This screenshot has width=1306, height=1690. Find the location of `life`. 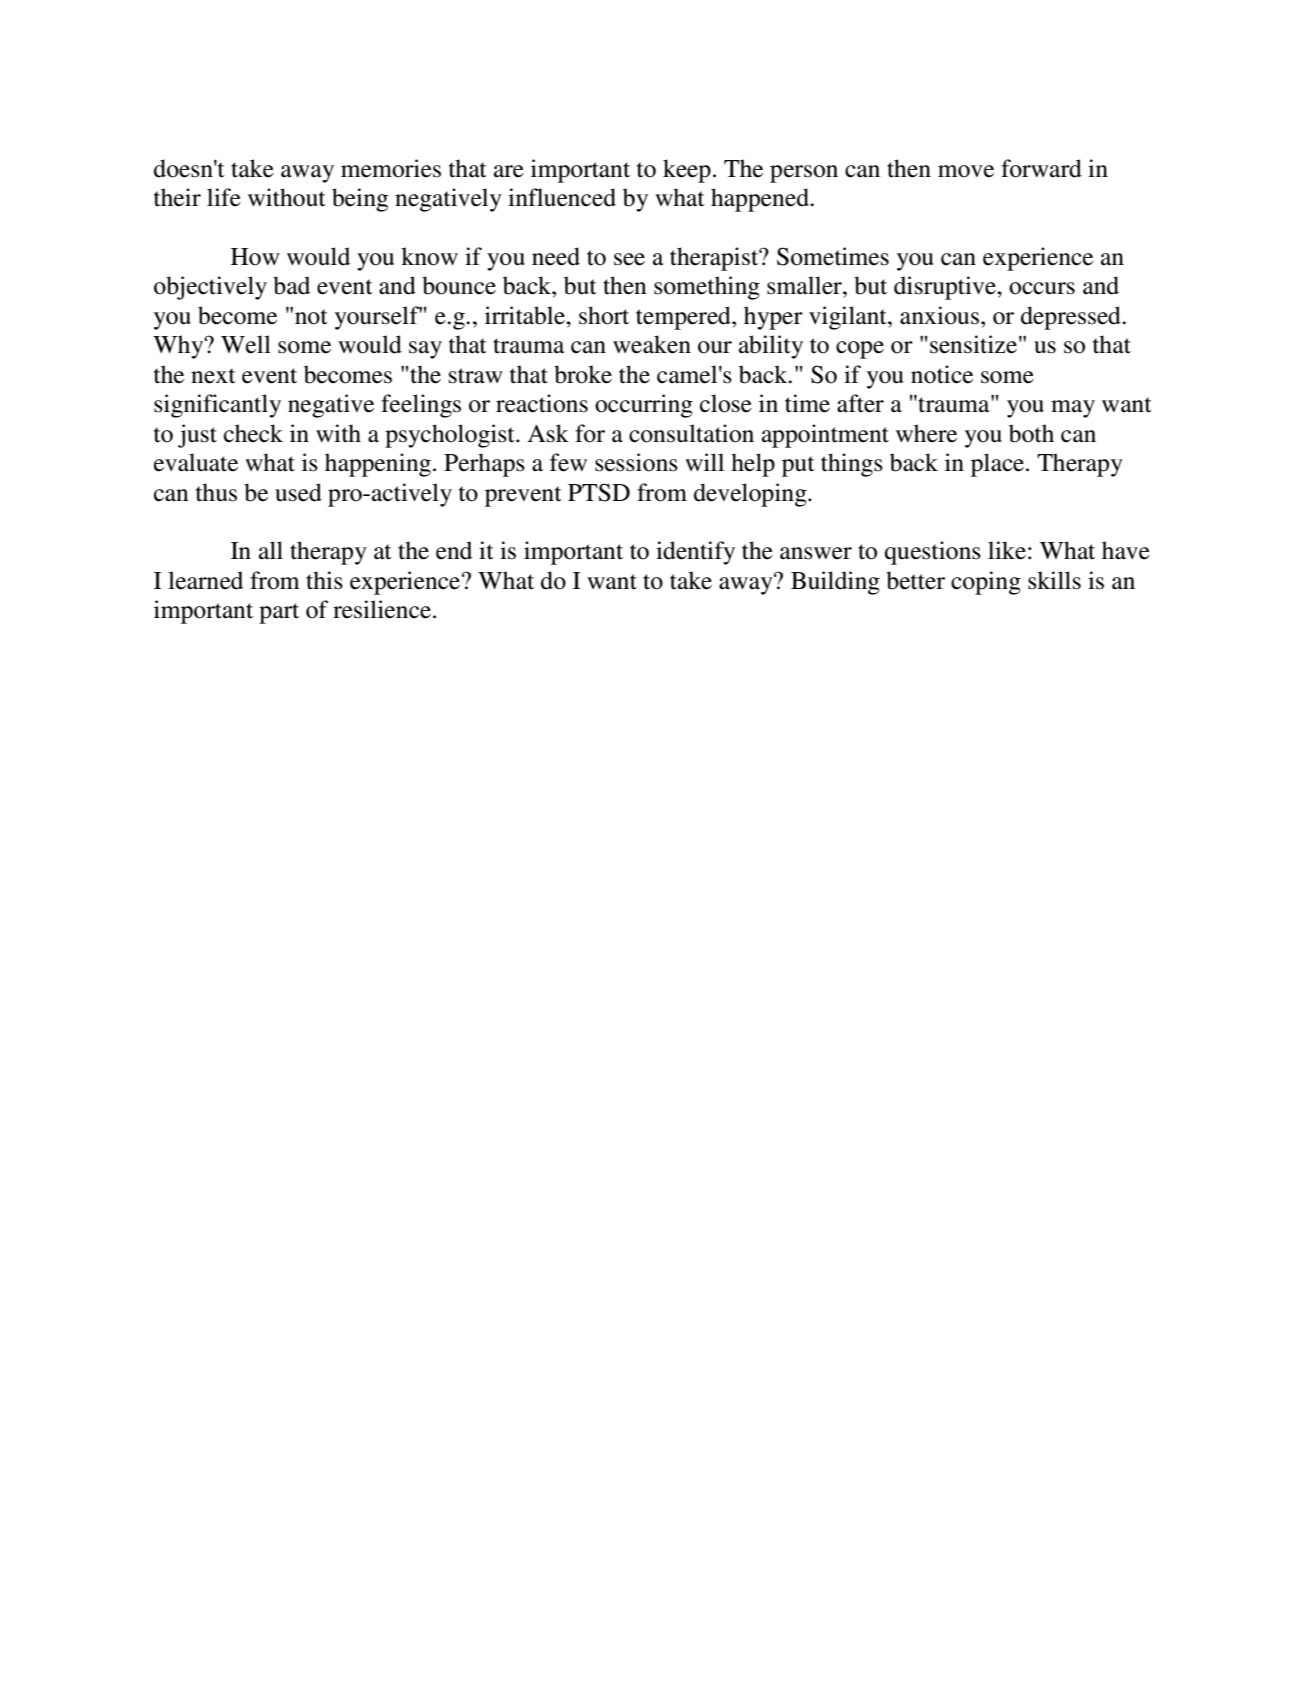

life is located at coordinates (224, 197).
